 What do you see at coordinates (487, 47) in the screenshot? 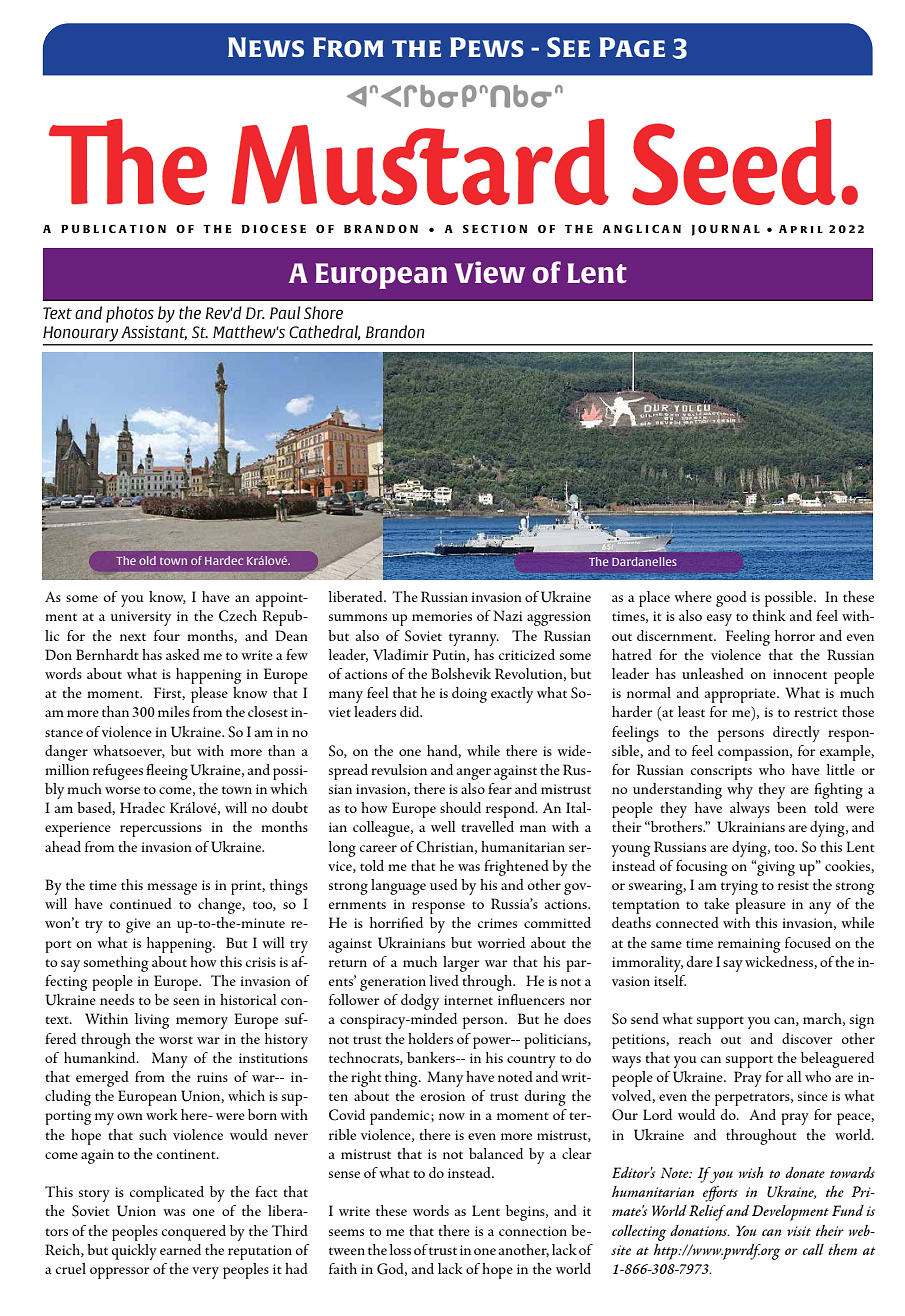
I see `Pews` at bounding box center [487, 47].
